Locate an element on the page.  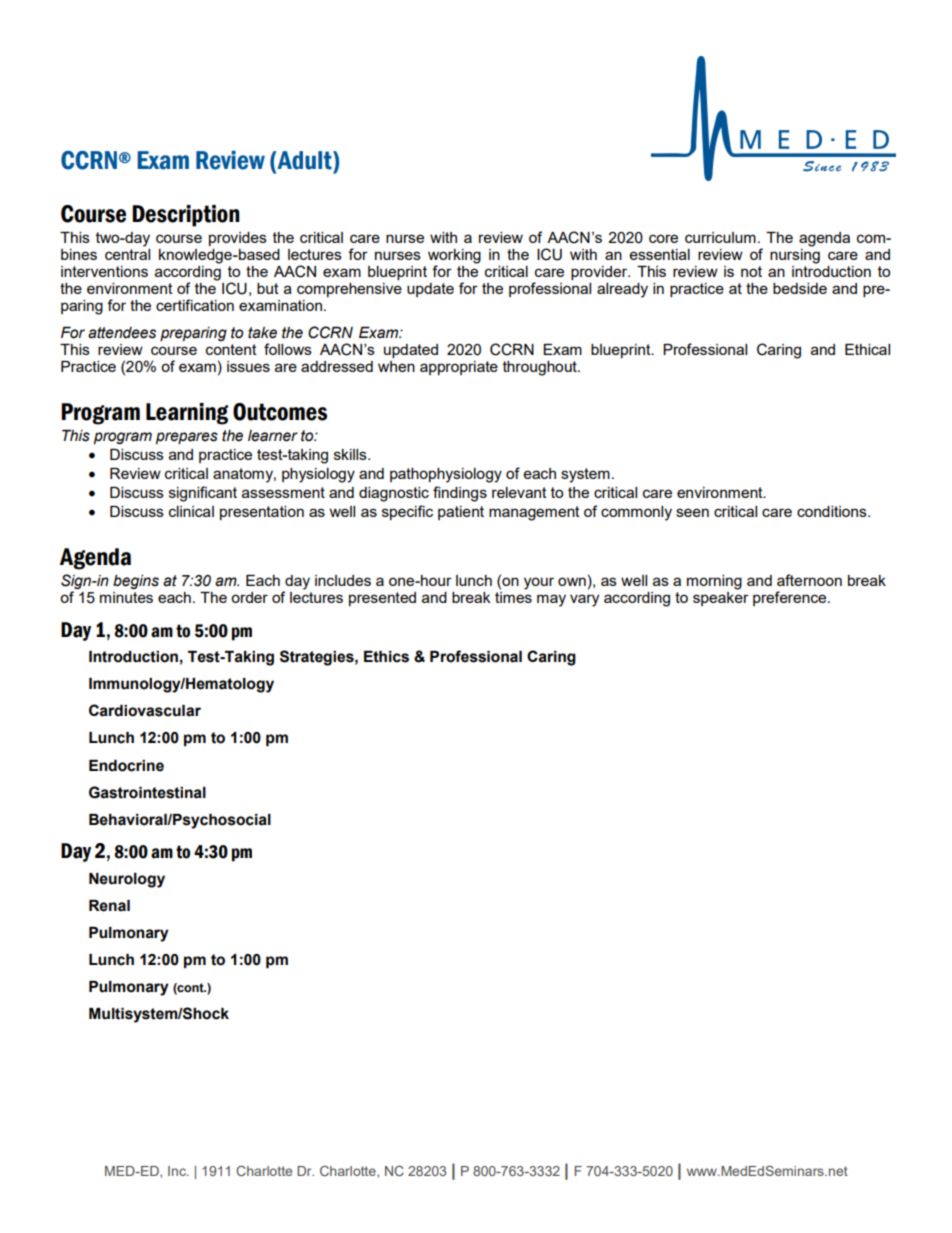
your is located at coordinates (539, 583).
